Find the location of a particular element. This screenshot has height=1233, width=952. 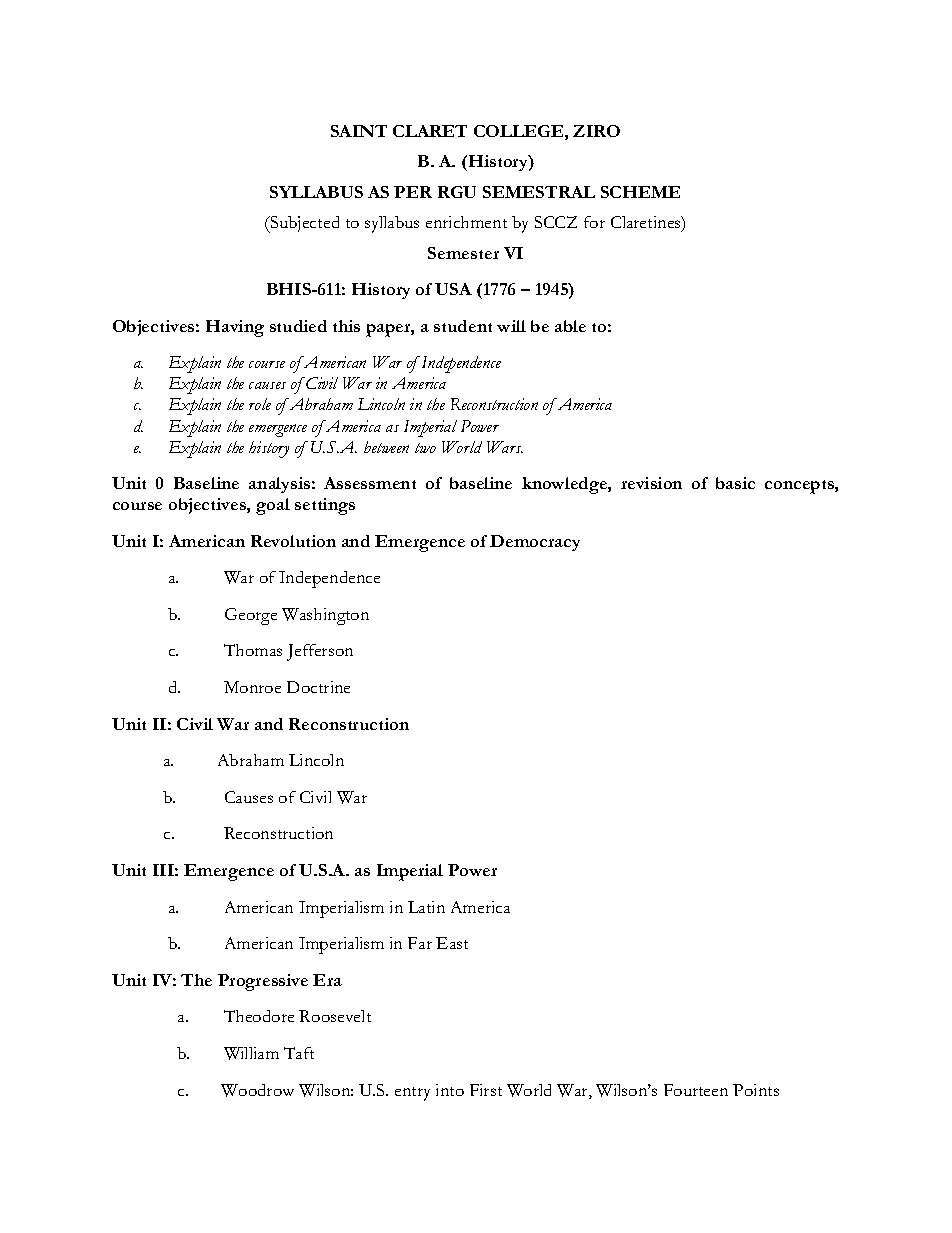

SCHEME is located at coordinates (640, 192).
